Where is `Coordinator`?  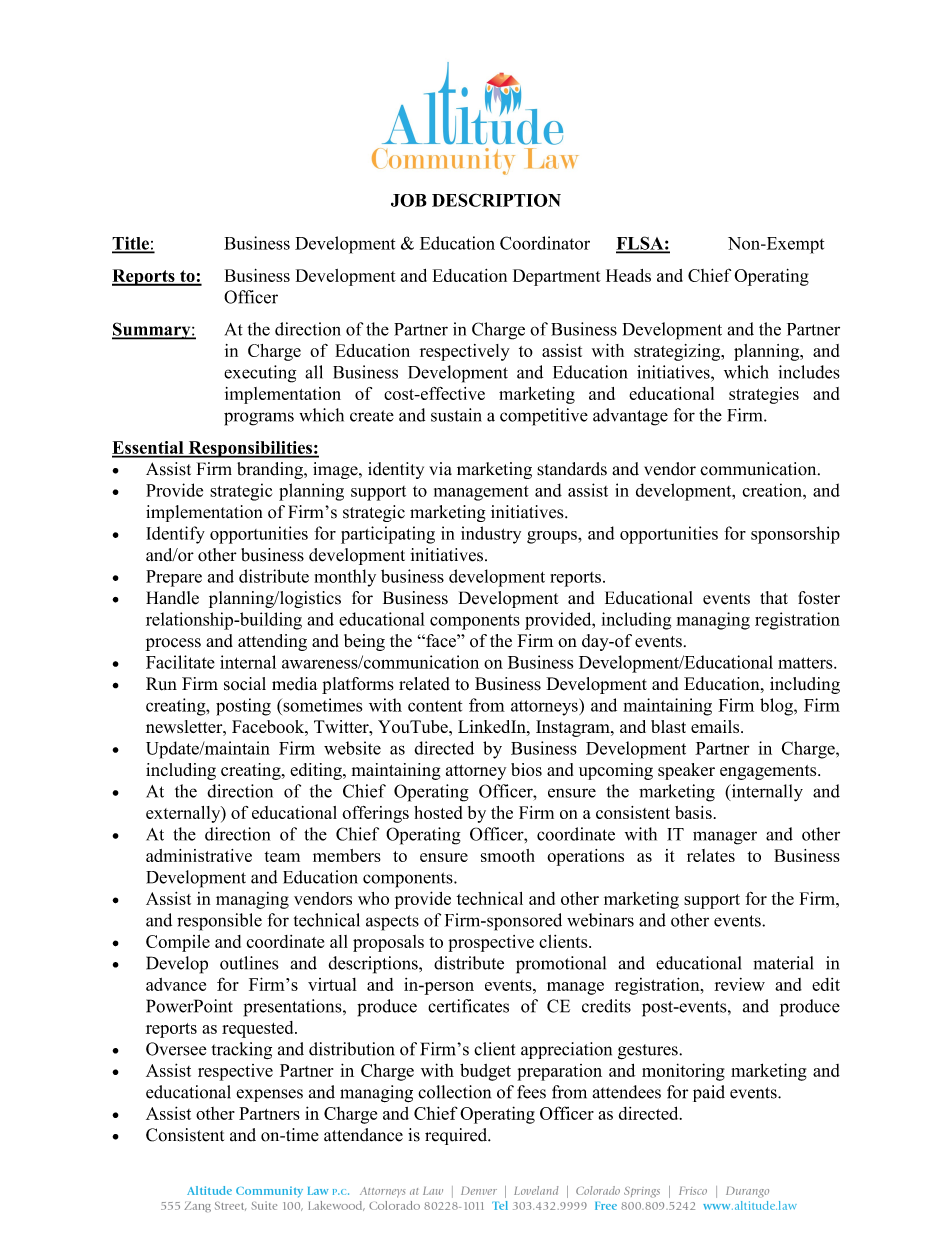 Coordinator is located at coordinates (545, 243).
